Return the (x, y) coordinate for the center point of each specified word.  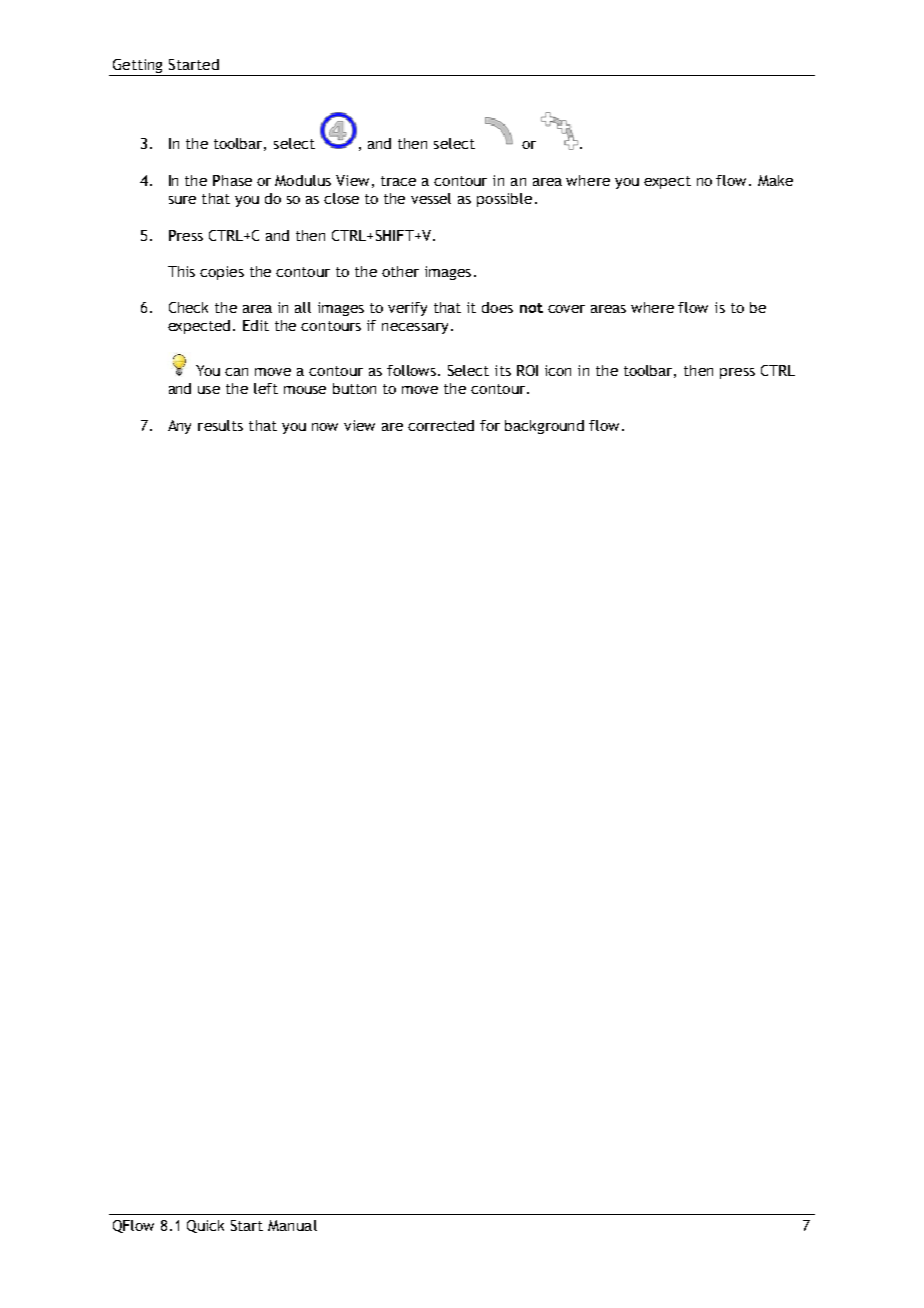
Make (775, 180)
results (220, 425)
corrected (441, 425)
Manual (292, 1225)
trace (398, 181)
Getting (137, 66)
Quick (205, 1226)
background (544, 427)
